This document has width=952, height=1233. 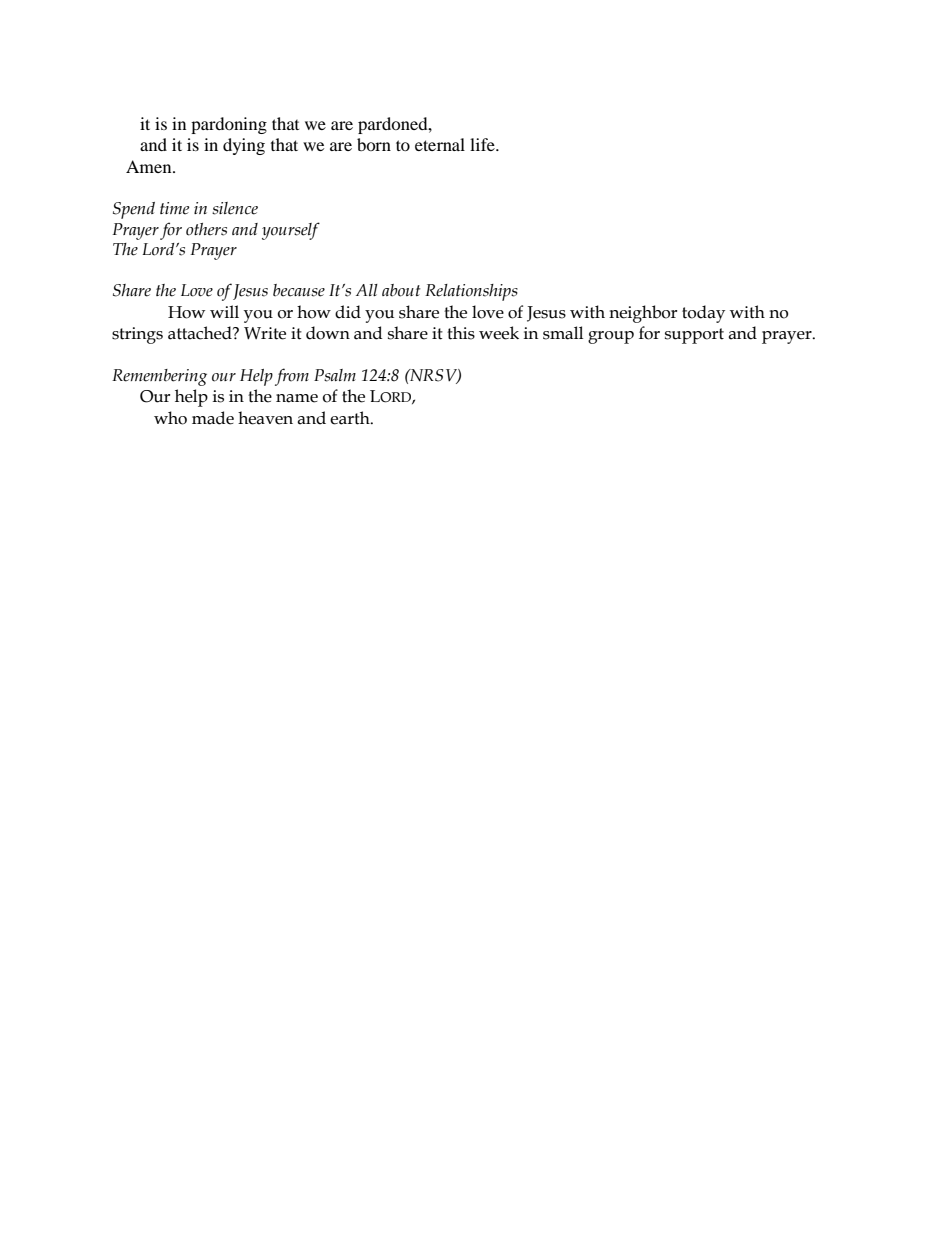 I want to click on group, so click(x=611, y=337).
